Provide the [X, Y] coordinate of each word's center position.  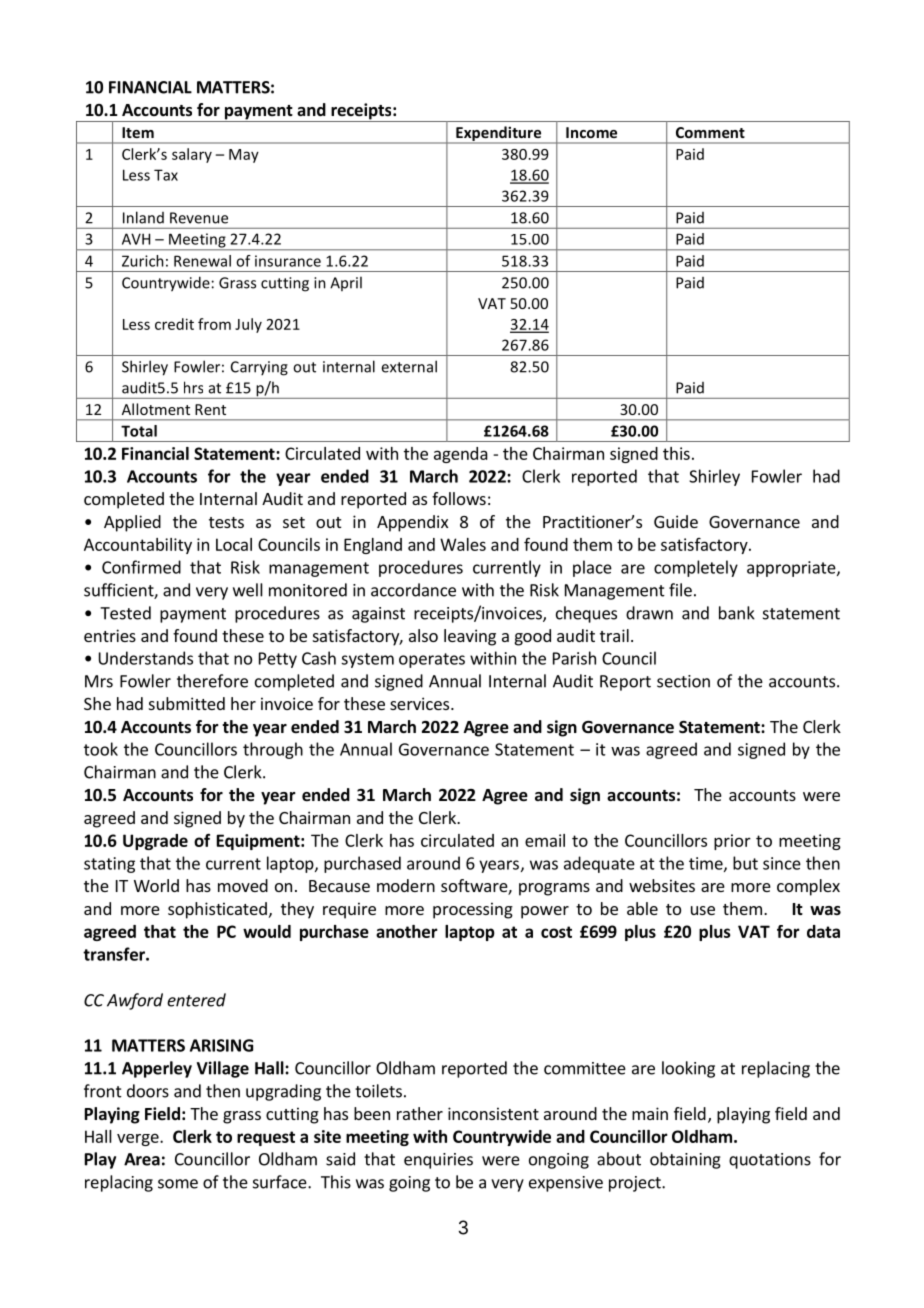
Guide [676, 521]
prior [732, 842]
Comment [710, 132]
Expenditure [499, 135]
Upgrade [155, 842]
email [545, 840]
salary [192, 155]
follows [459, 498]
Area [142, 1159]
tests [226, 522]
